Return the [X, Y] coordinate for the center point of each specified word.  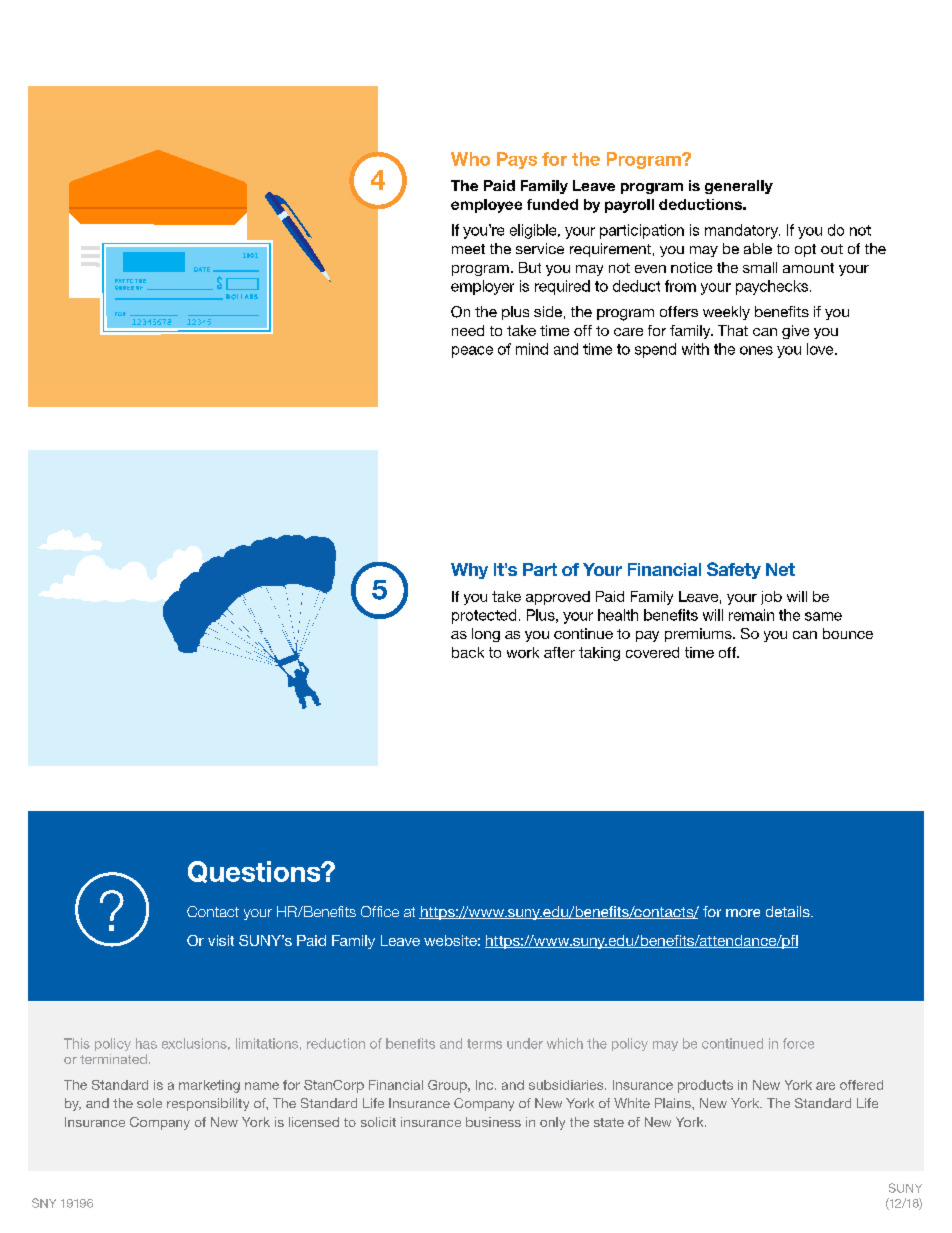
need [468, 330]
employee [486, 206]
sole [149, 1103]
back [468, 652]
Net [780, 569]
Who [470, 159]
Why [469, 571]
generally [739, 187]
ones [756, 350]
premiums [699, 635]
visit [221, 940]
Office [380, 911]
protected [484, 616]
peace [472, 352]
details [789, 911]
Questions [255, 872]
